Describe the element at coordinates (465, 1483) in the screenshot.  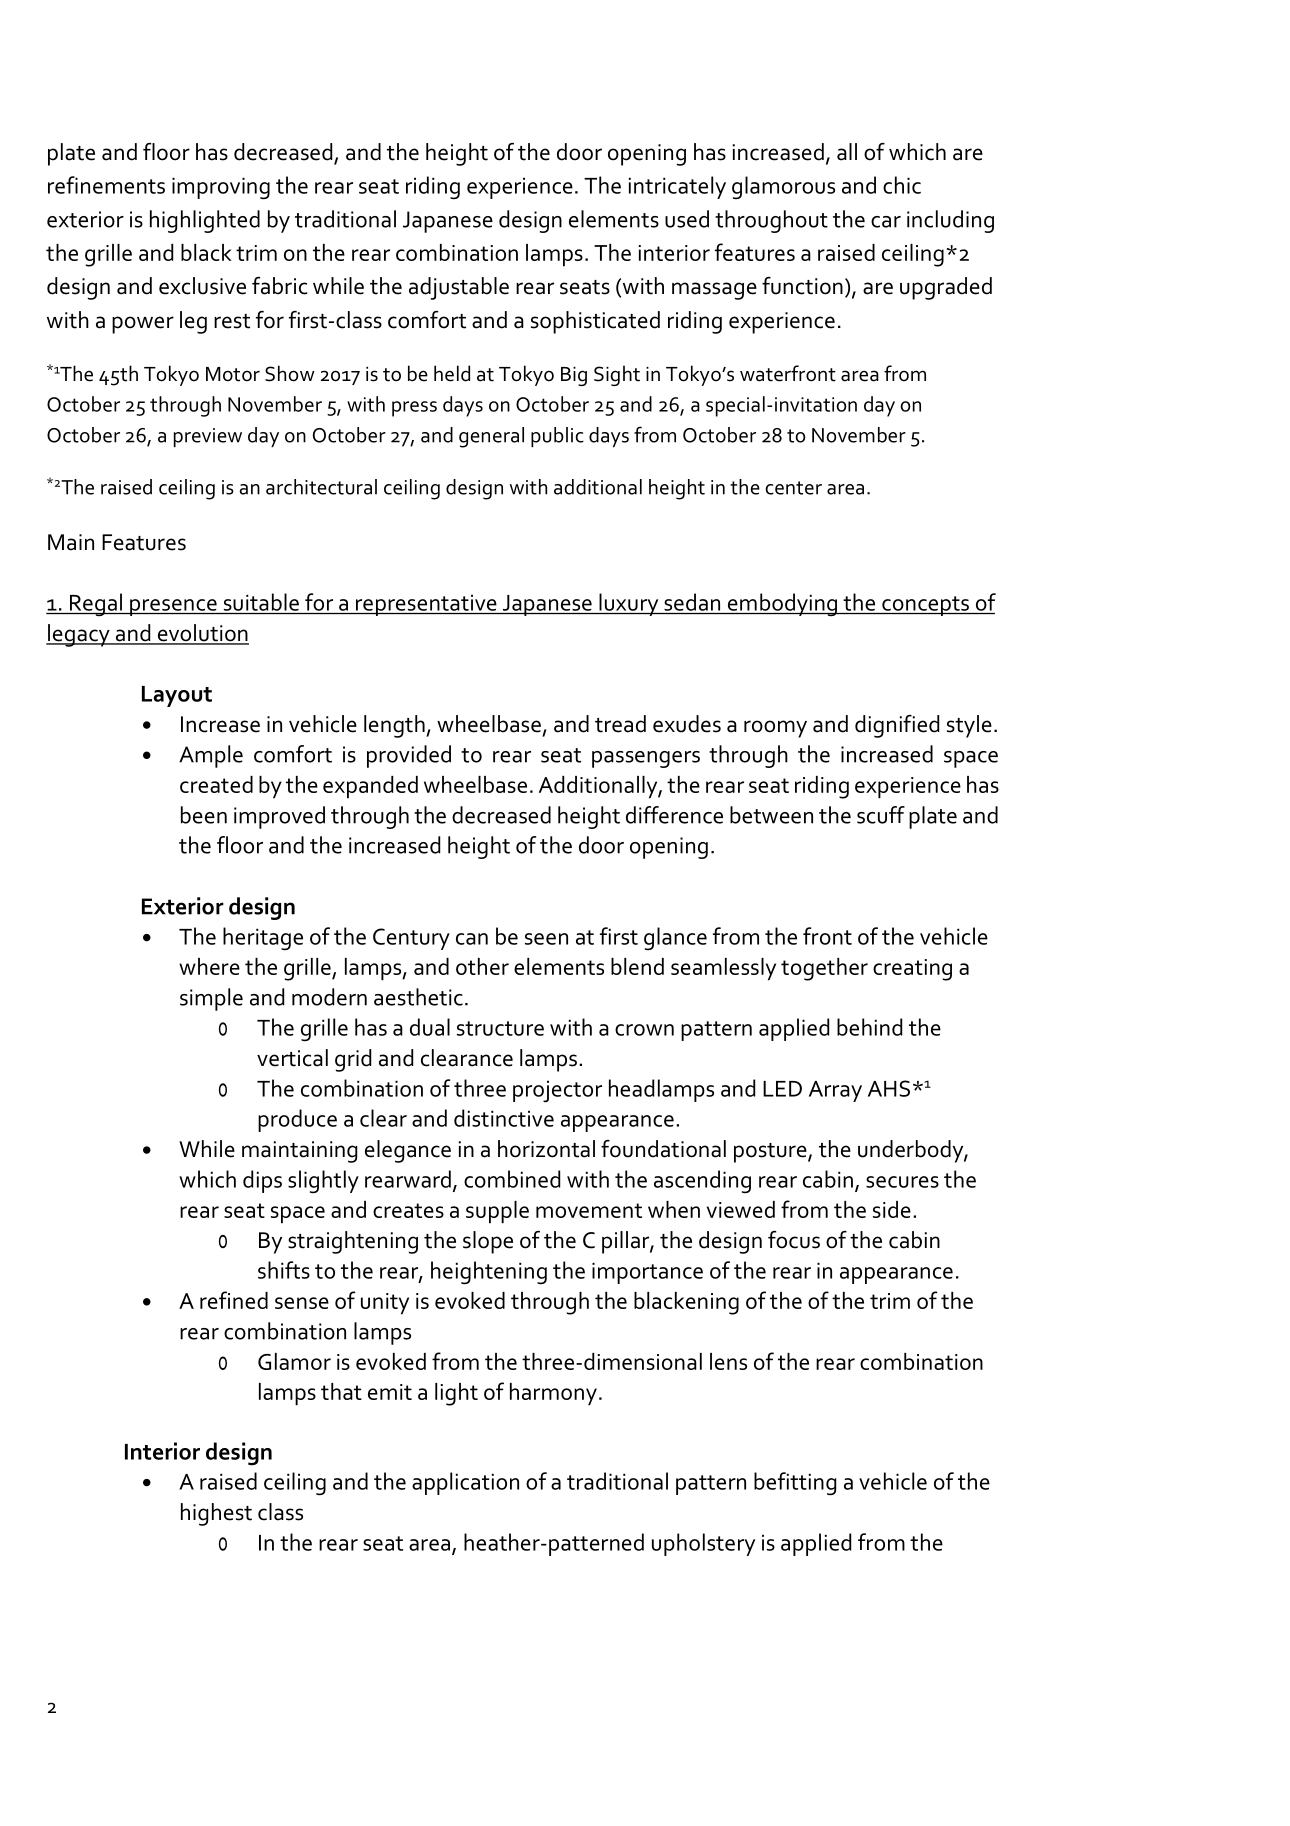
I see `application` at that location.
